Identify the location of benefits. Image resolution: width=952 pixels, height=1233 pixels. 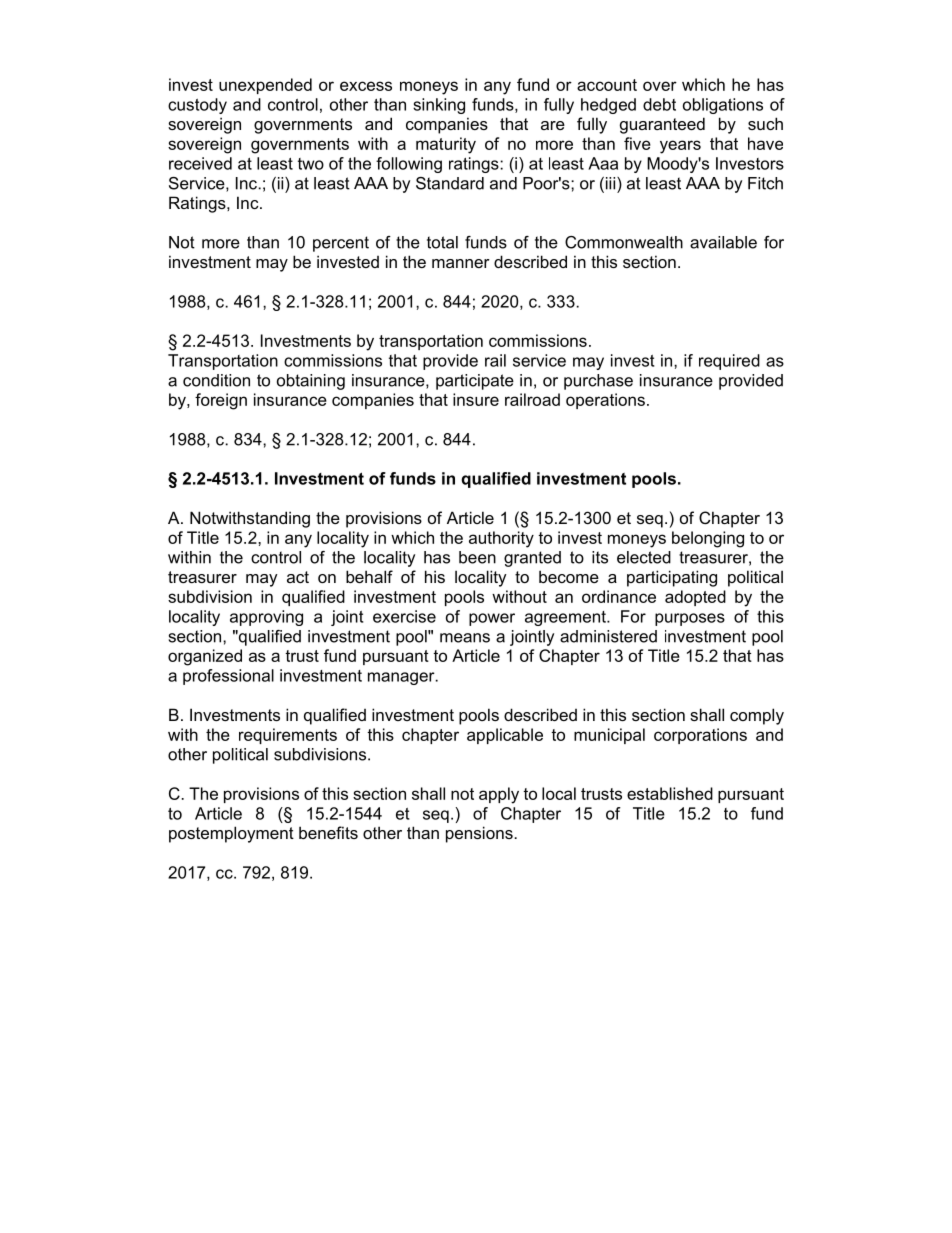
(328, 832).
